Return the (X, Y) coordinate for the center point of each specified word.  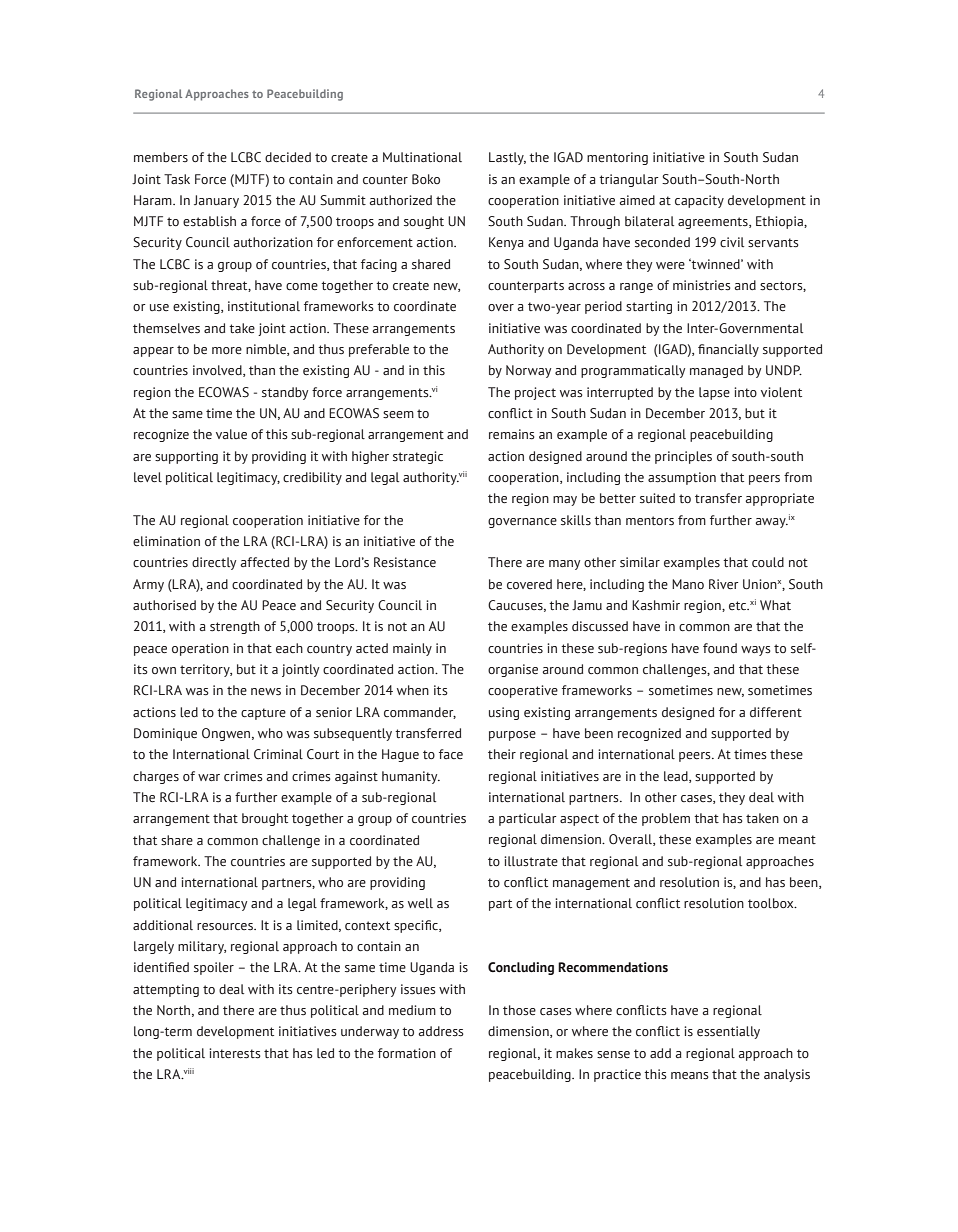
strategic (418, 457)
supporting (186, 457)
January (216, 201)
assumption (682, 478)
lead (677, 777)
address (441, 1031)
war (209, 777)
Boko (426, 179)
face (451, 754)
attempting (166, 990)
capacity (699, 201)
